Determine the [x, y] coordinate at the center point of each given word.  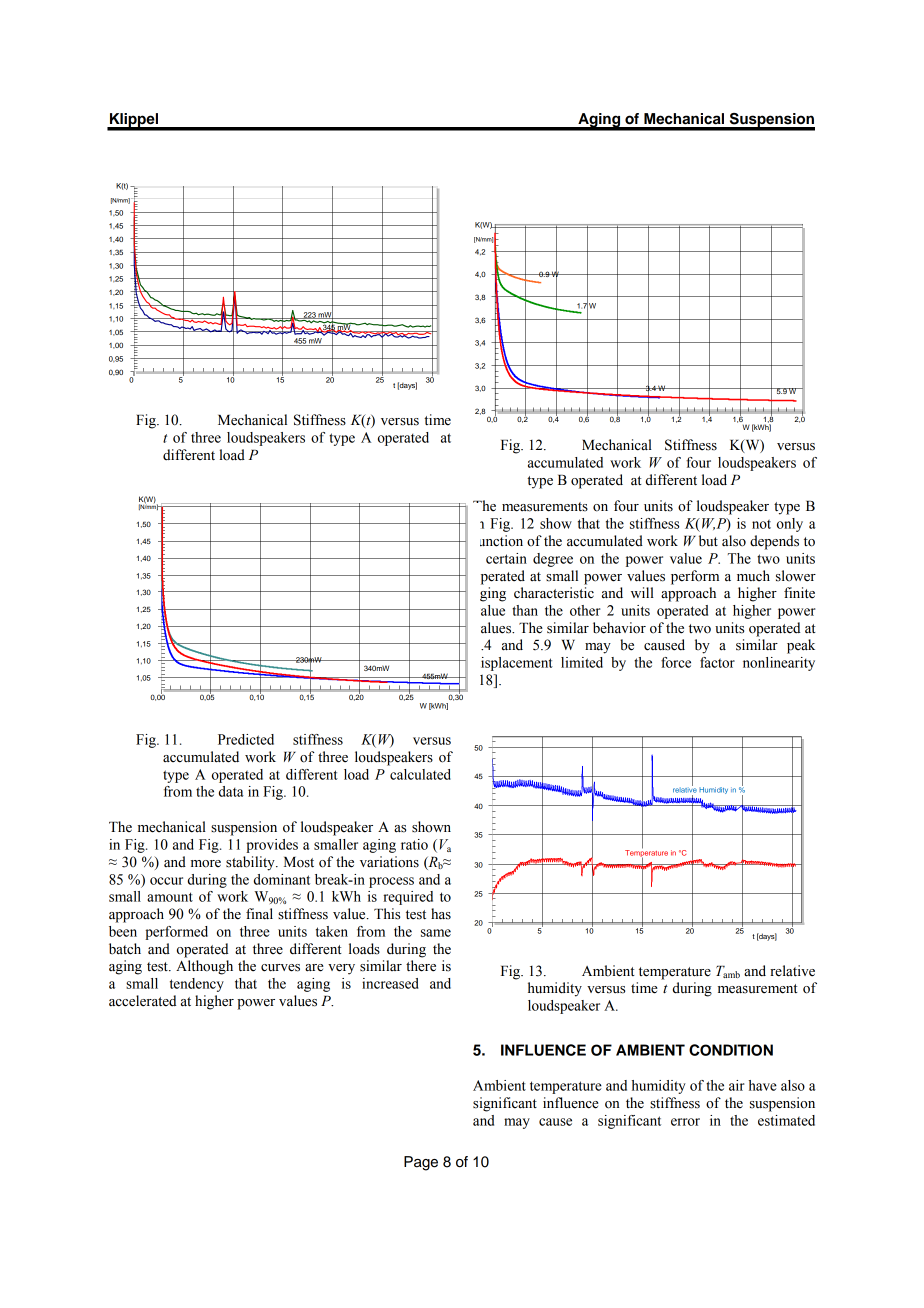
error [685, 1122]
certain [506, 558]
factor [717, 662]
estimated [786, 1120]
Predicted [246, 739]
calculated [420, 774]
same [436, 933]
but [708, 541]
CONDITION [731, 1050]
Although [204, 967]
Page [421, 1163]
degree [553, 560]
